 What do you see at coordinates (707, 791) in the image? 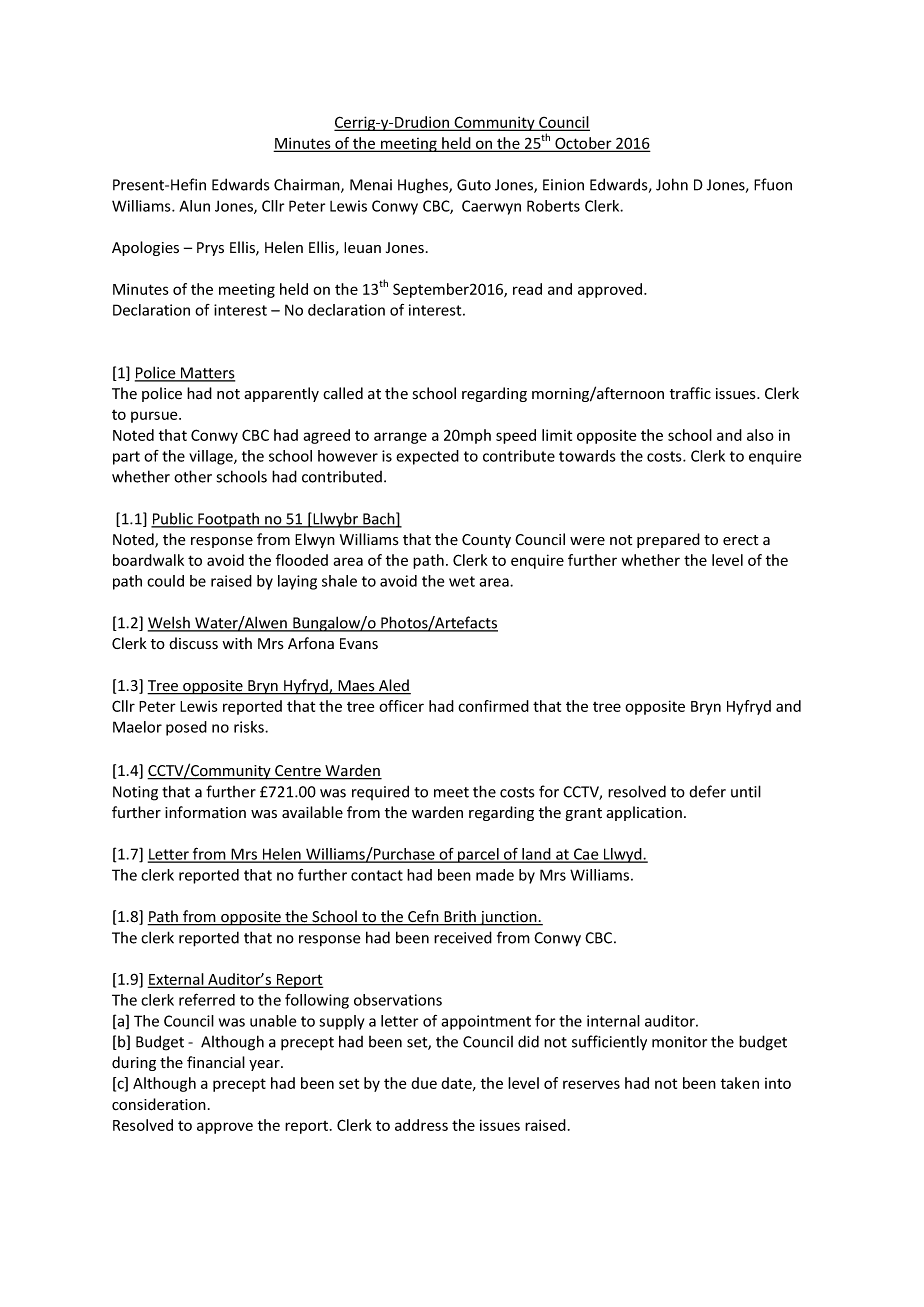
I see `defer` at bounding box center [707, 791].
